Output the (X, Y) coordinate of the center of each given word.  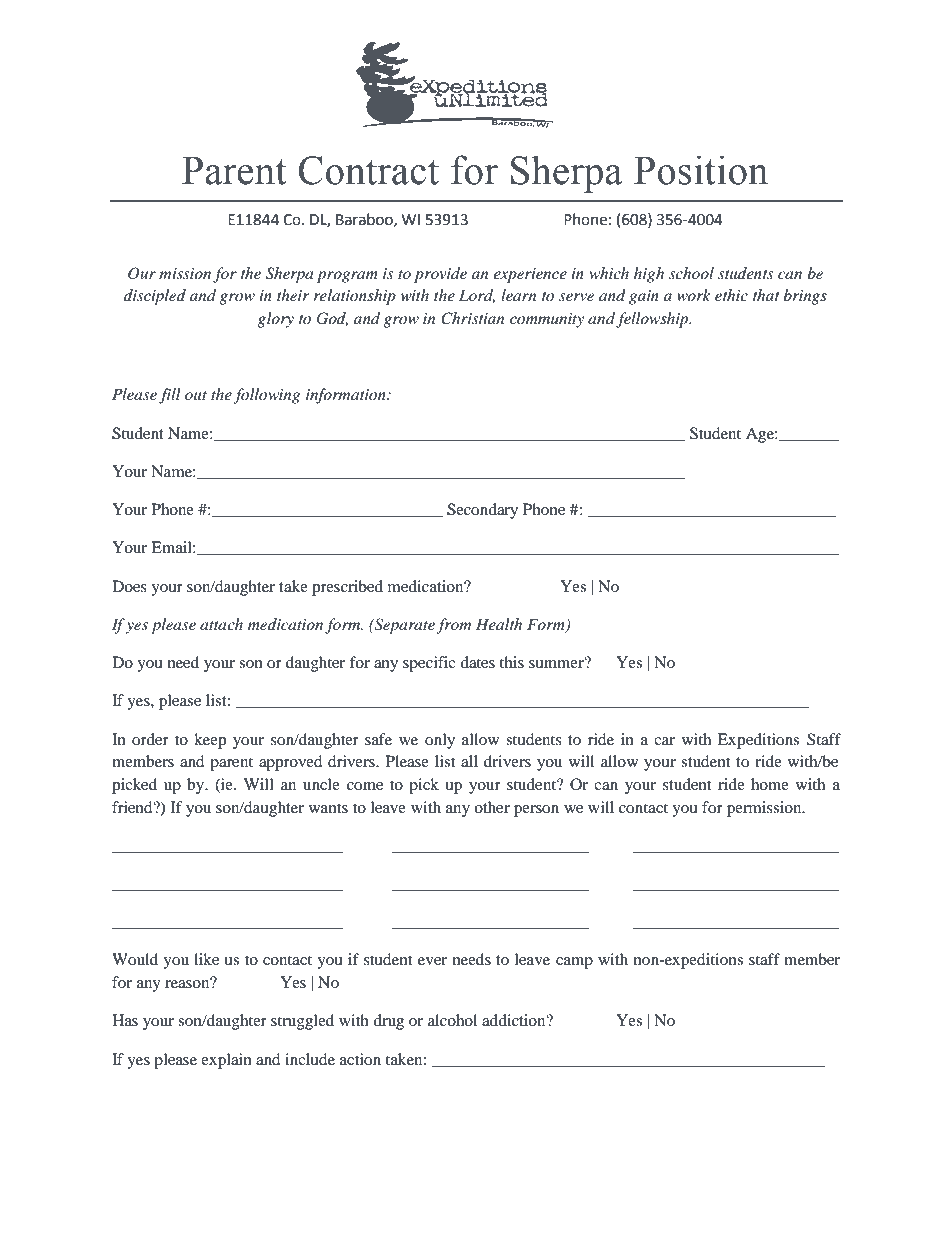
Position (701, 170)
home (770, 784)
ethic (731, 295)
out (196, 395)
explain (226, 1061)
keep (210, 741)
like (206, 959)
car (664, 741)
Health (499, 624)
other (492, 807)
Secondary (482, 511)
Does (129, 586)
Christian (472, 318)
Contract (368, 170)
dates (477, 662)
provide (440, 275)
